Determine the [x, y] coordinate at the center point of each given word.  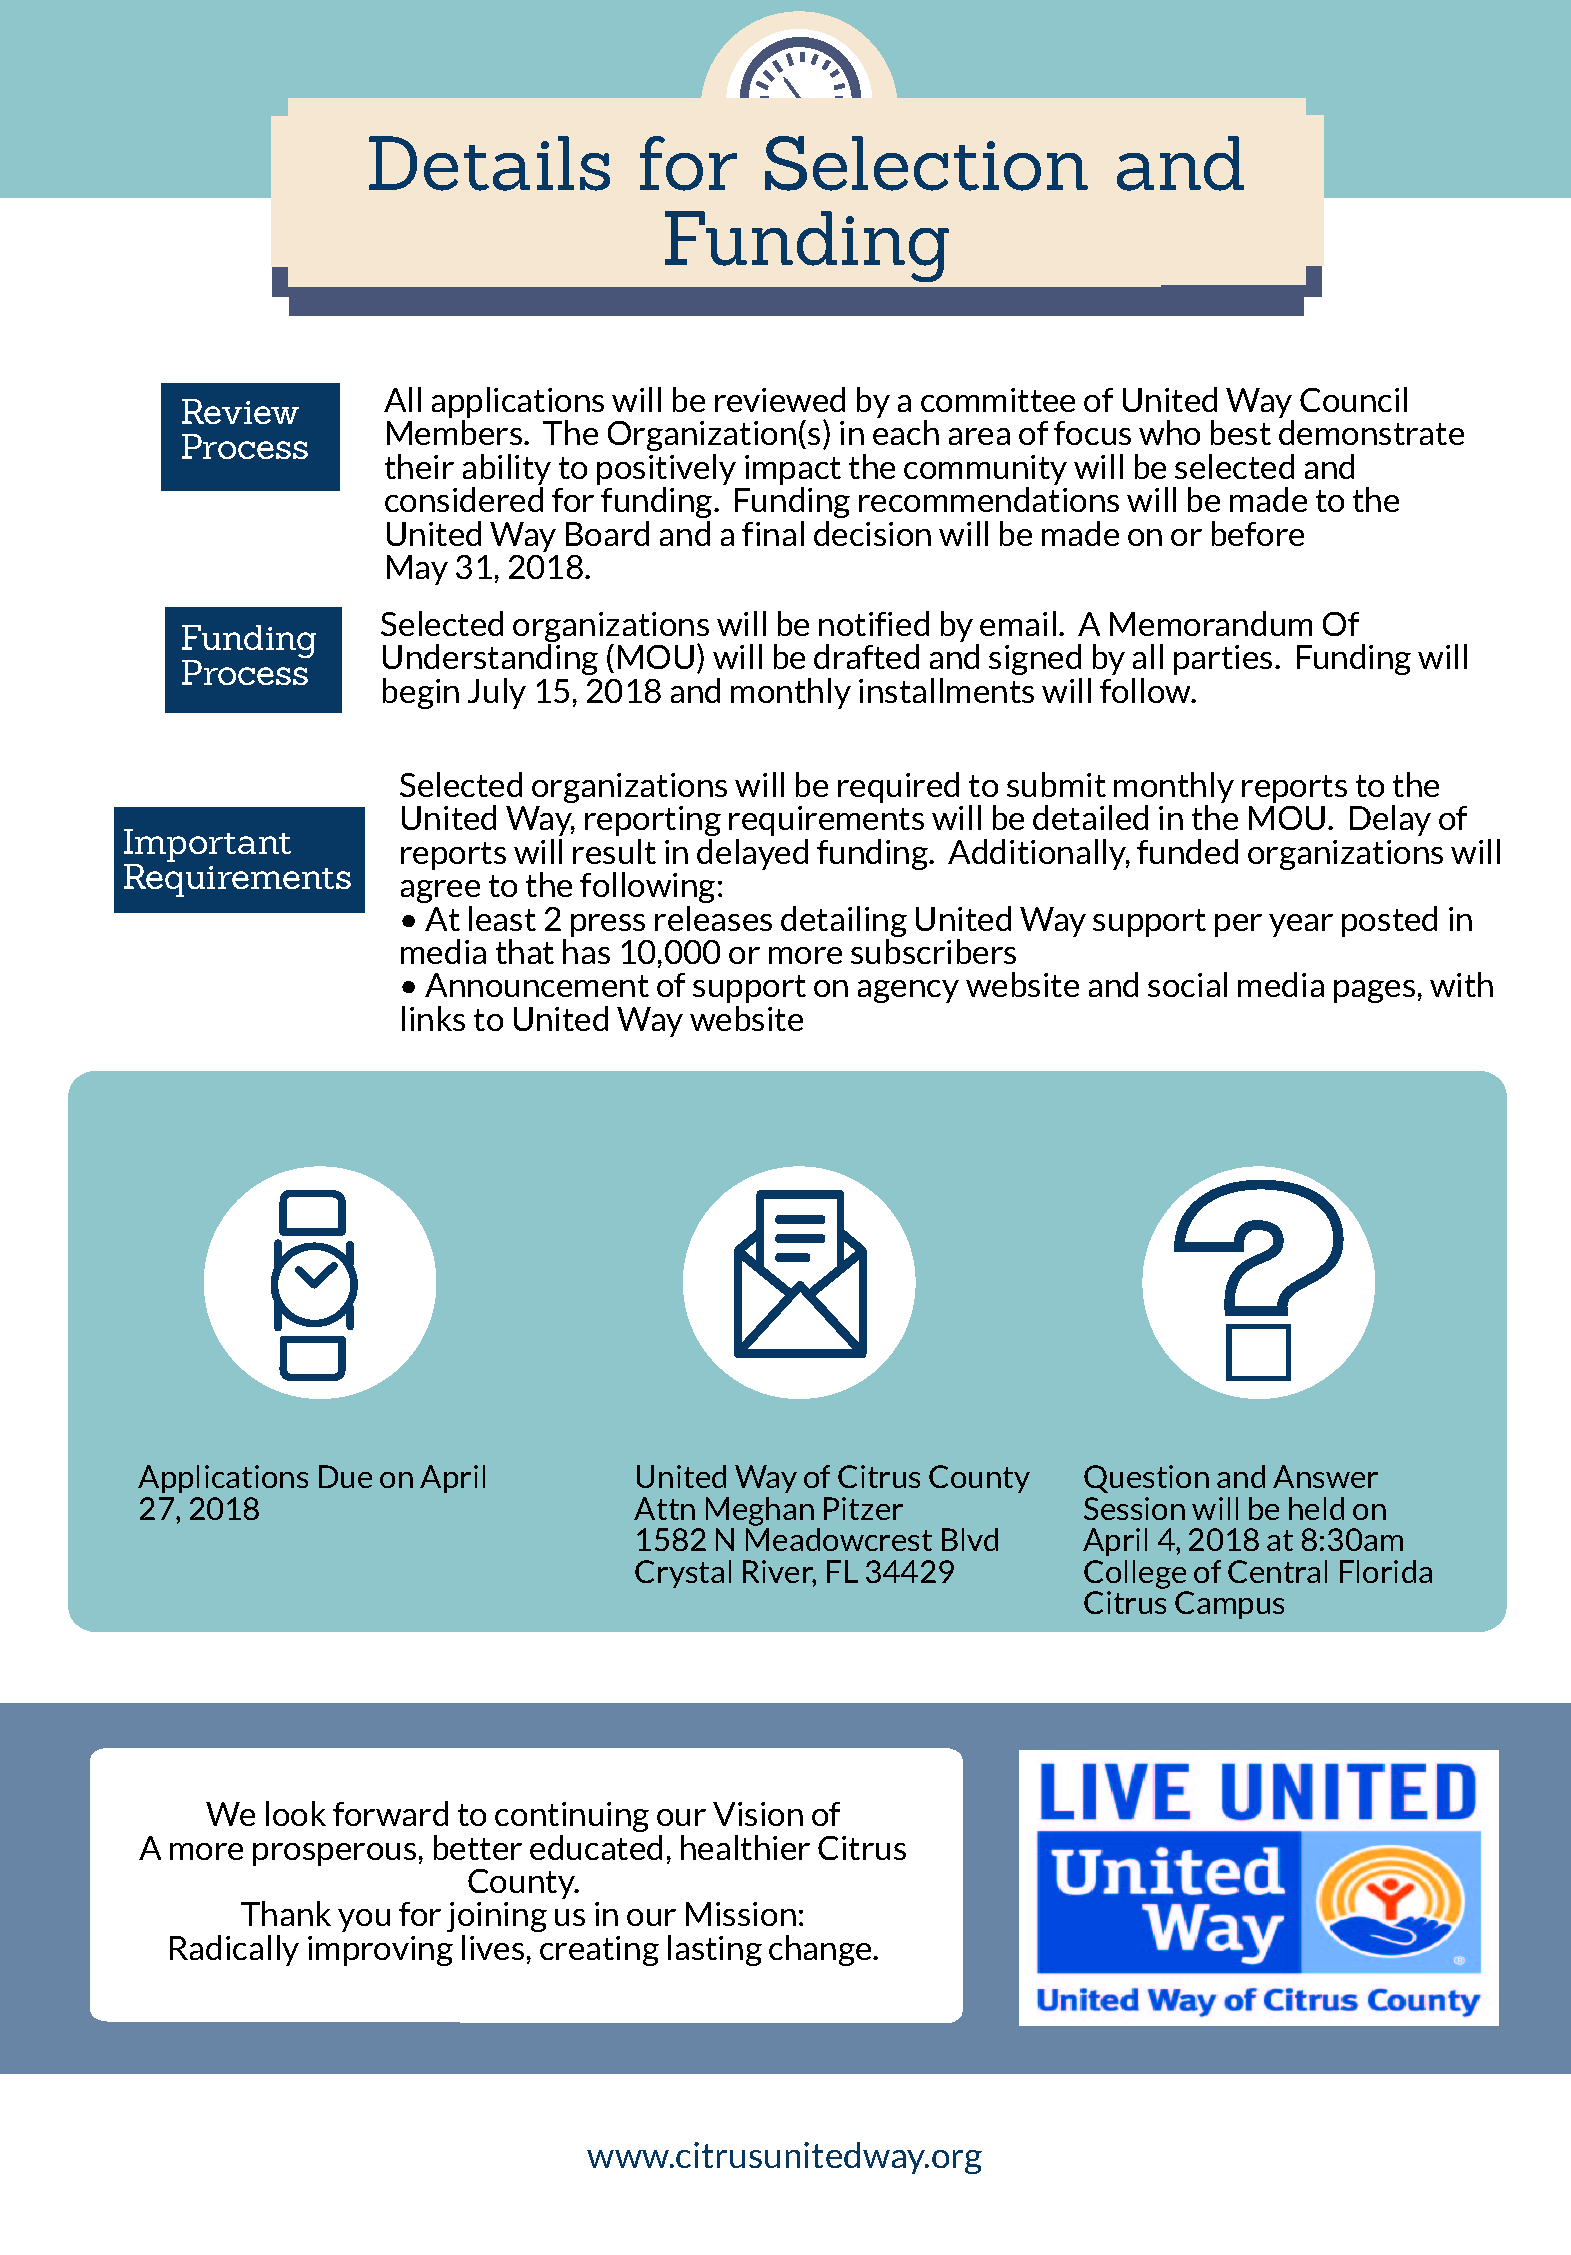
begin [421, 693]
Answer [1325, 1476]
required [898, 787]
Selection [926, 163]
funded [1187, 851]
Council [1353, 399]
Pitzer [863, 1508]
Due [345, 1476]
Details [489, 163]
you [364, 1920]
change [821, 1950]
